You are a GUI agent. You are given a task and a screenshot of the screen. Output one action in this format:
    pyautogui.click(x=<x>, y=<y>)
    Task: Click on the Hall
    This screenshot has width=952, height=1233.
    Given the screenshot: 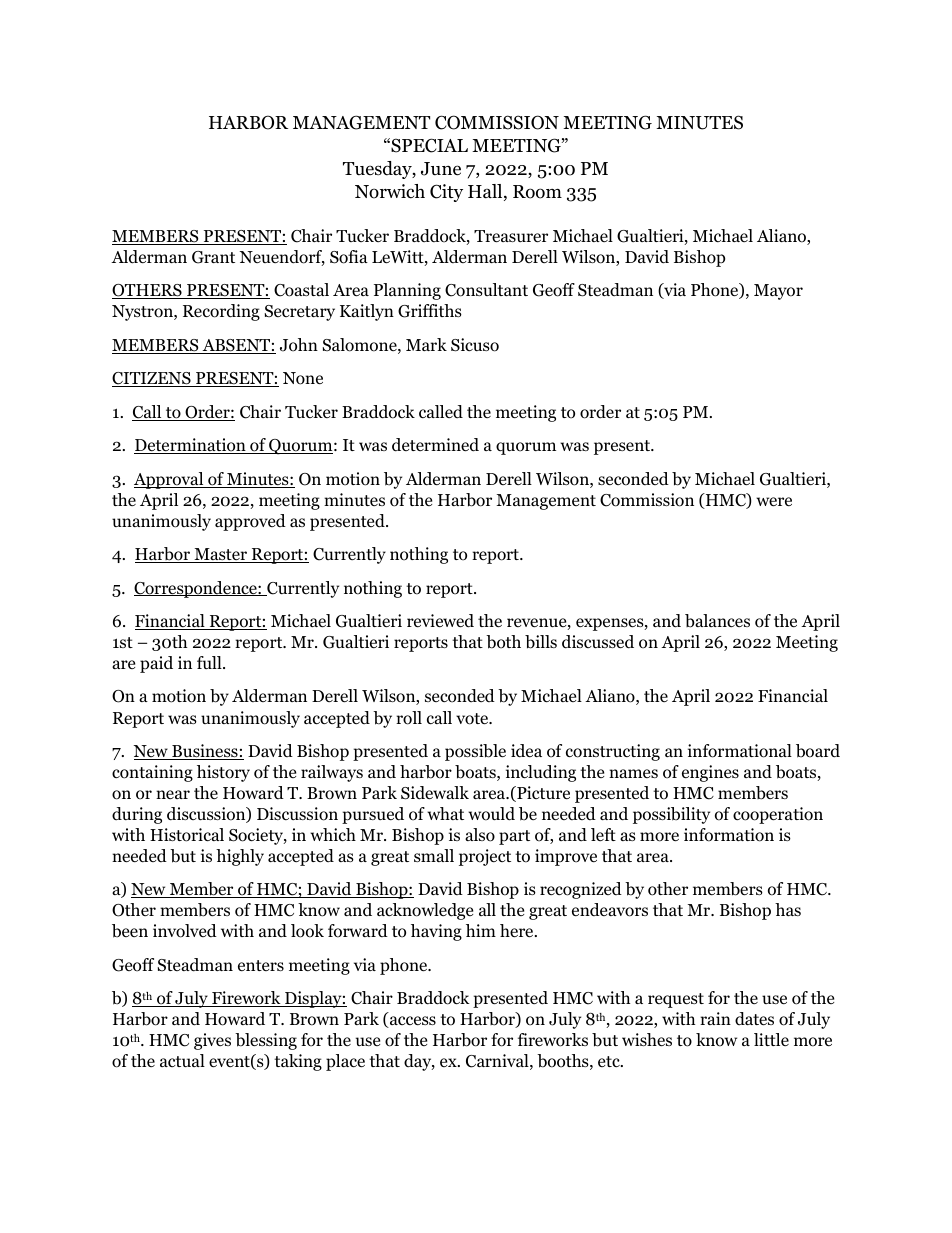 What is the action you would take?
    pyautogui.click(x=486, y=192)
